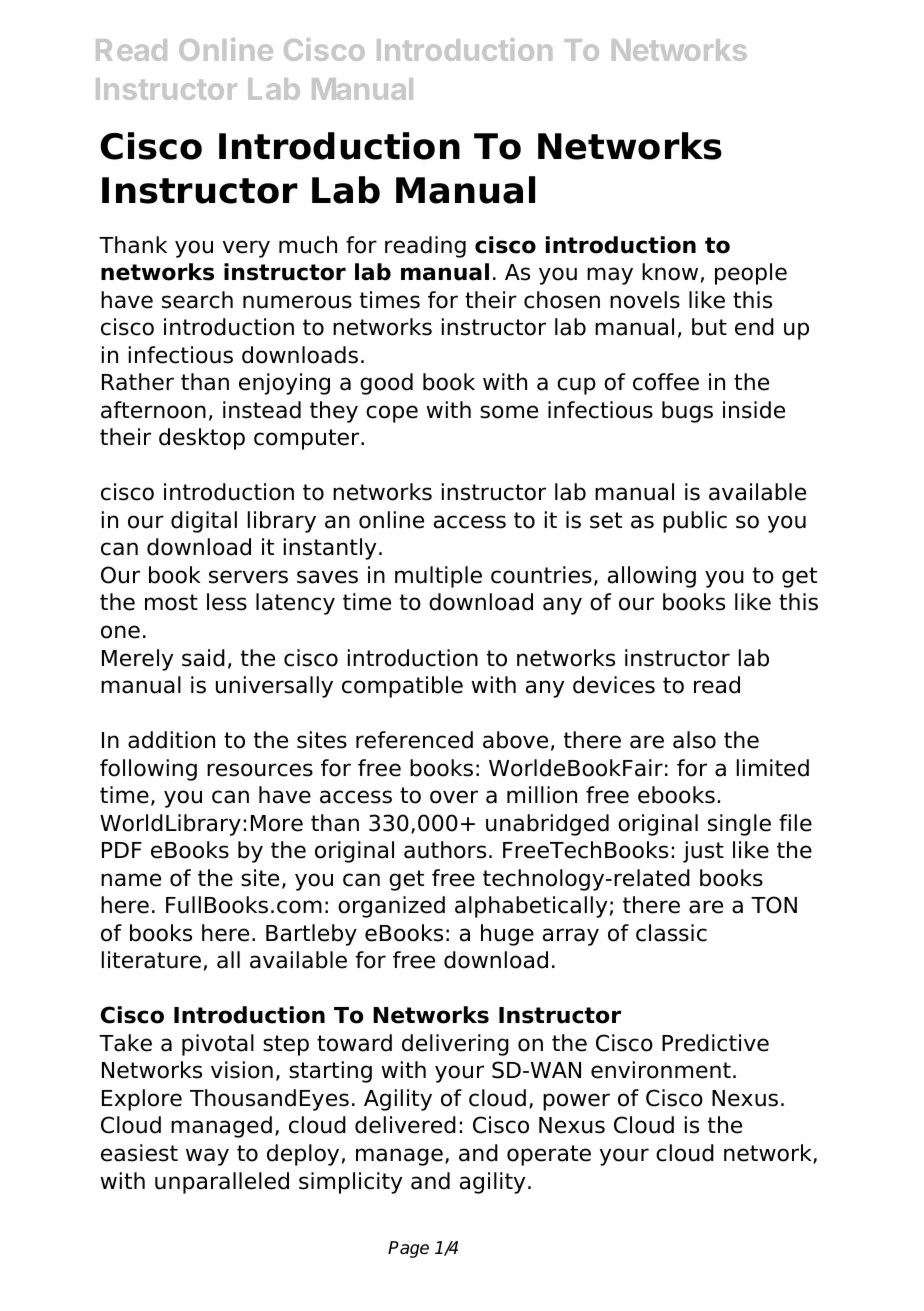  Describe the element at coordinates (671, 933) in the screenshot. I see `classic` at that location.
